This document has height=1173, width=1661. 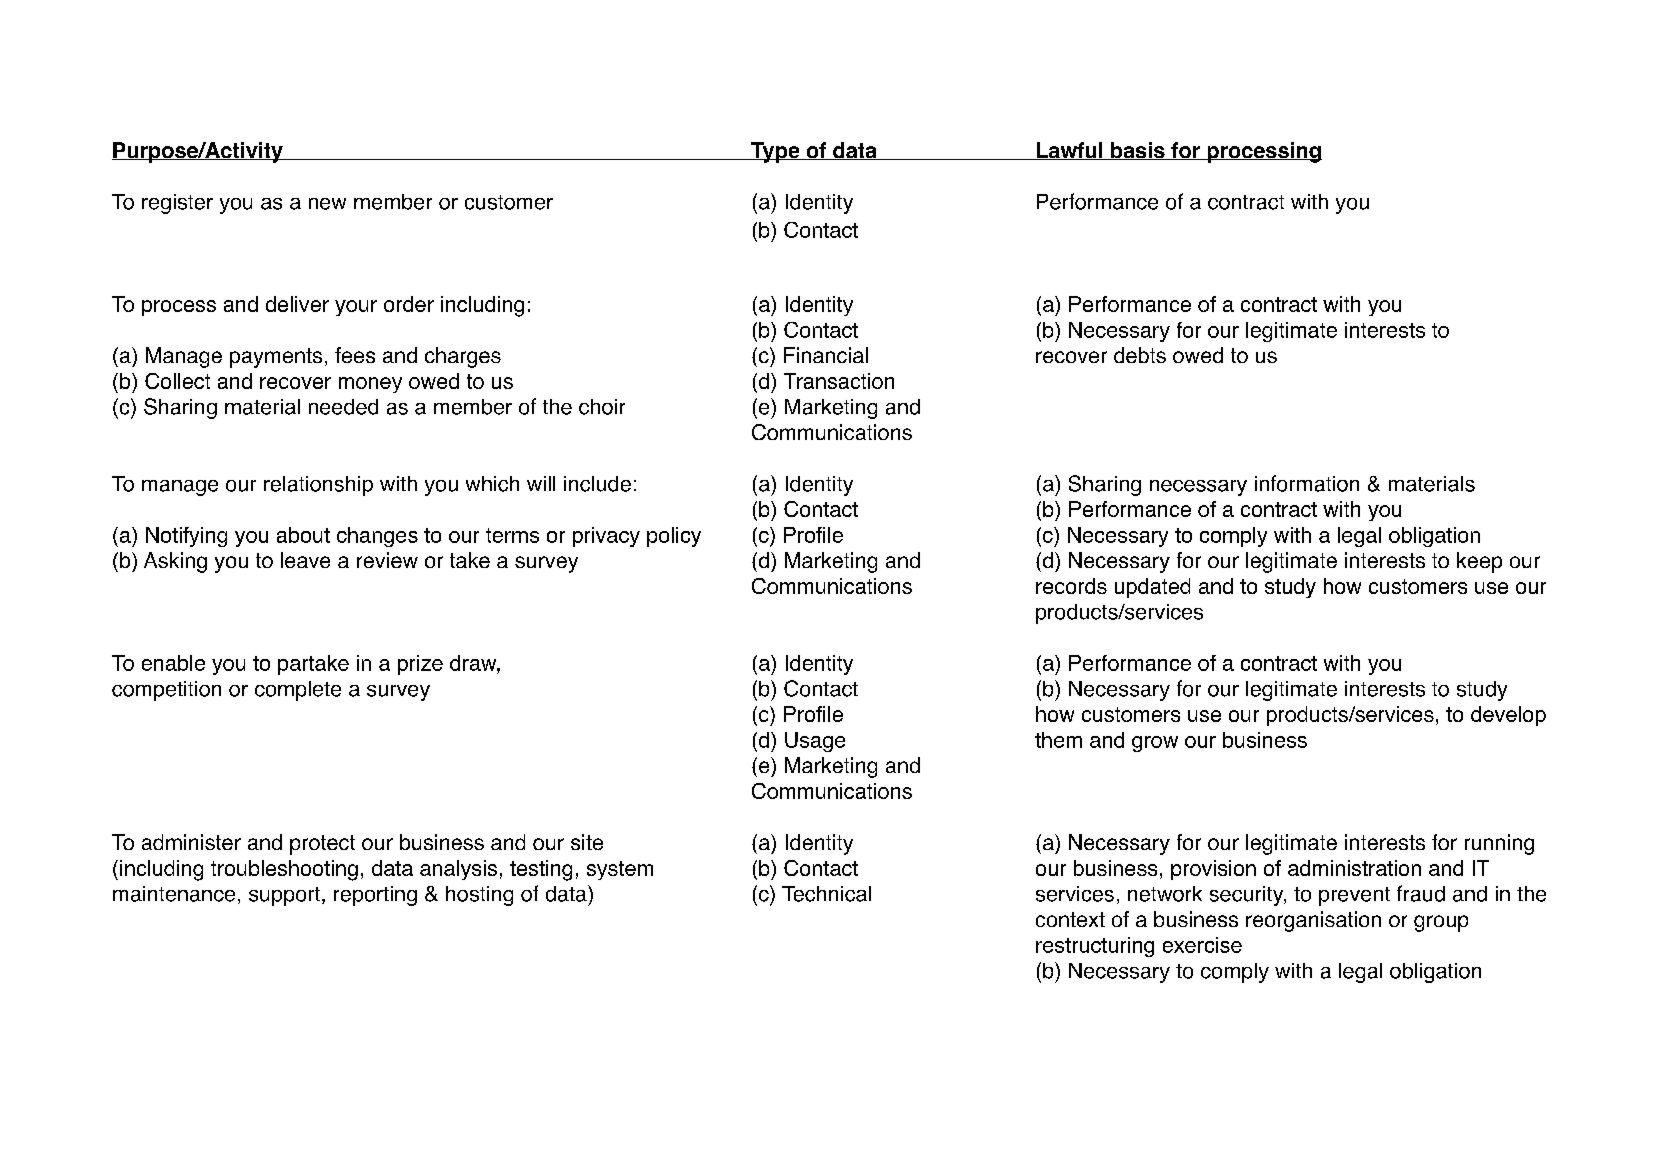 I want to click on Type, so click(x=775, y=152).
